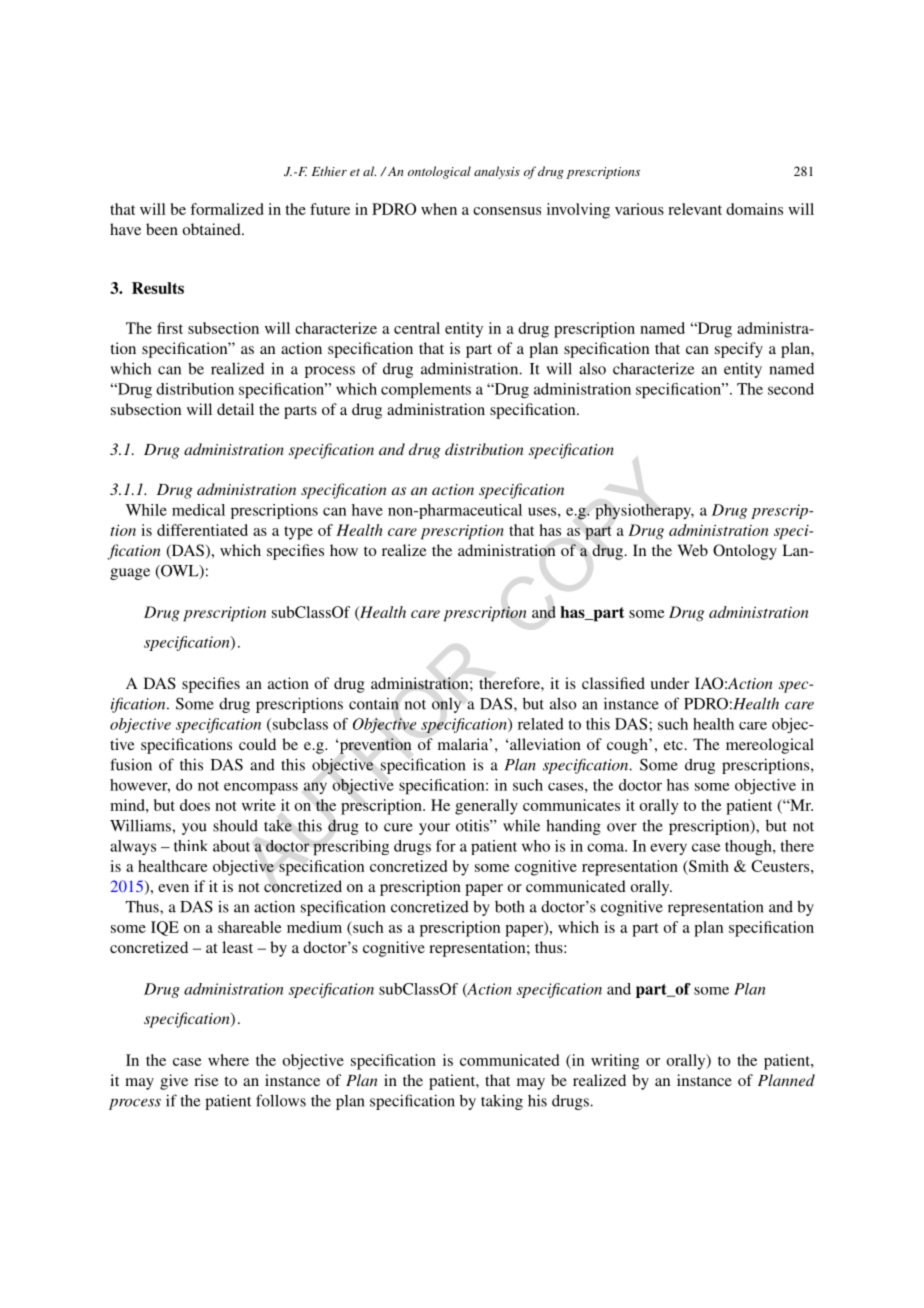 The height and width of the page is (1308, 924). Describe the element at coordinates (486, 807) in the page. I see `generally` at that location.
